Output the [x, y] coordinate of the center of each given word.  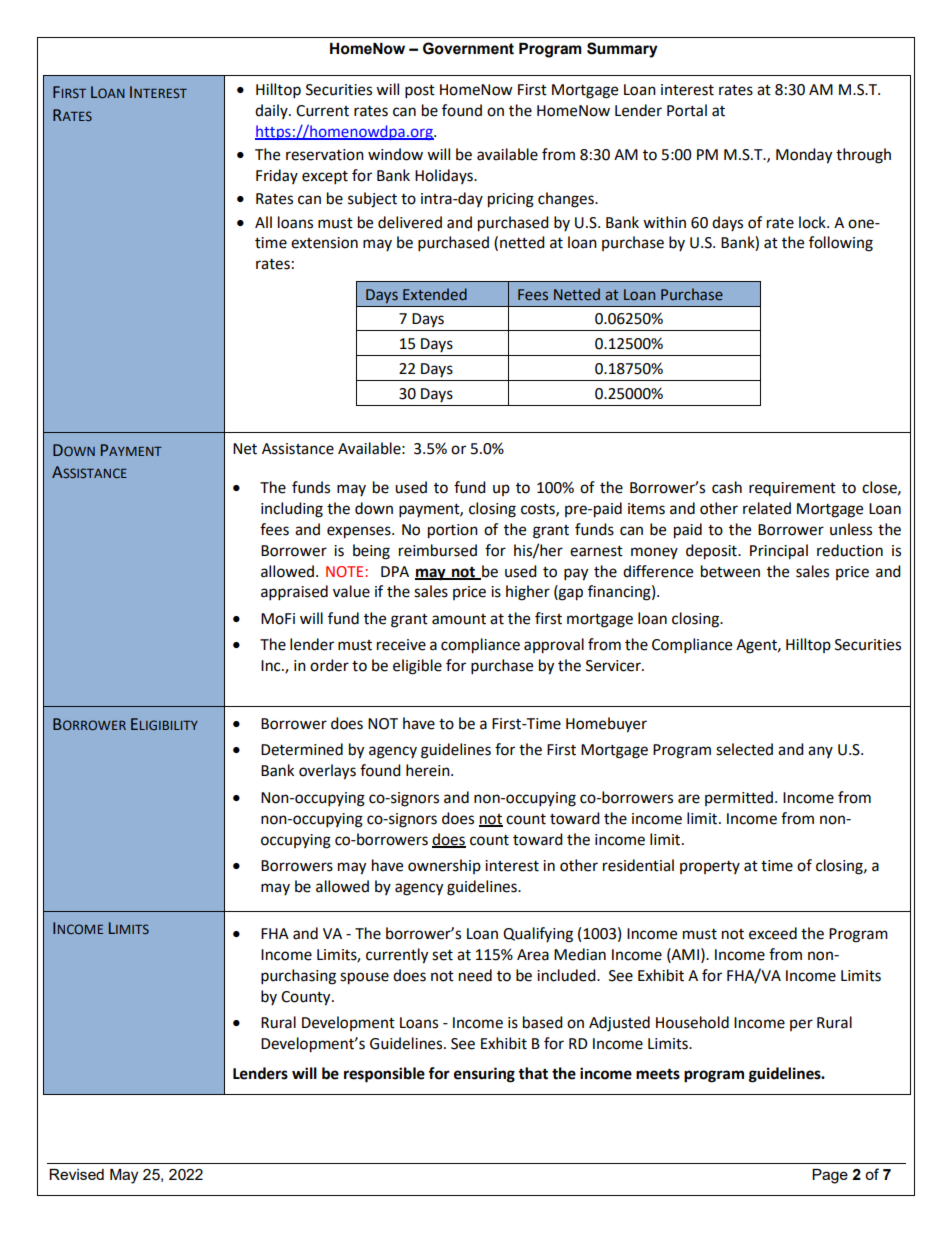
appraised [294, 593]
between [730, 571]
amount [459, 619]
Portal [687, 110]
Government [468, 48]
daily [272, 111]
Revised [76, 1174]
